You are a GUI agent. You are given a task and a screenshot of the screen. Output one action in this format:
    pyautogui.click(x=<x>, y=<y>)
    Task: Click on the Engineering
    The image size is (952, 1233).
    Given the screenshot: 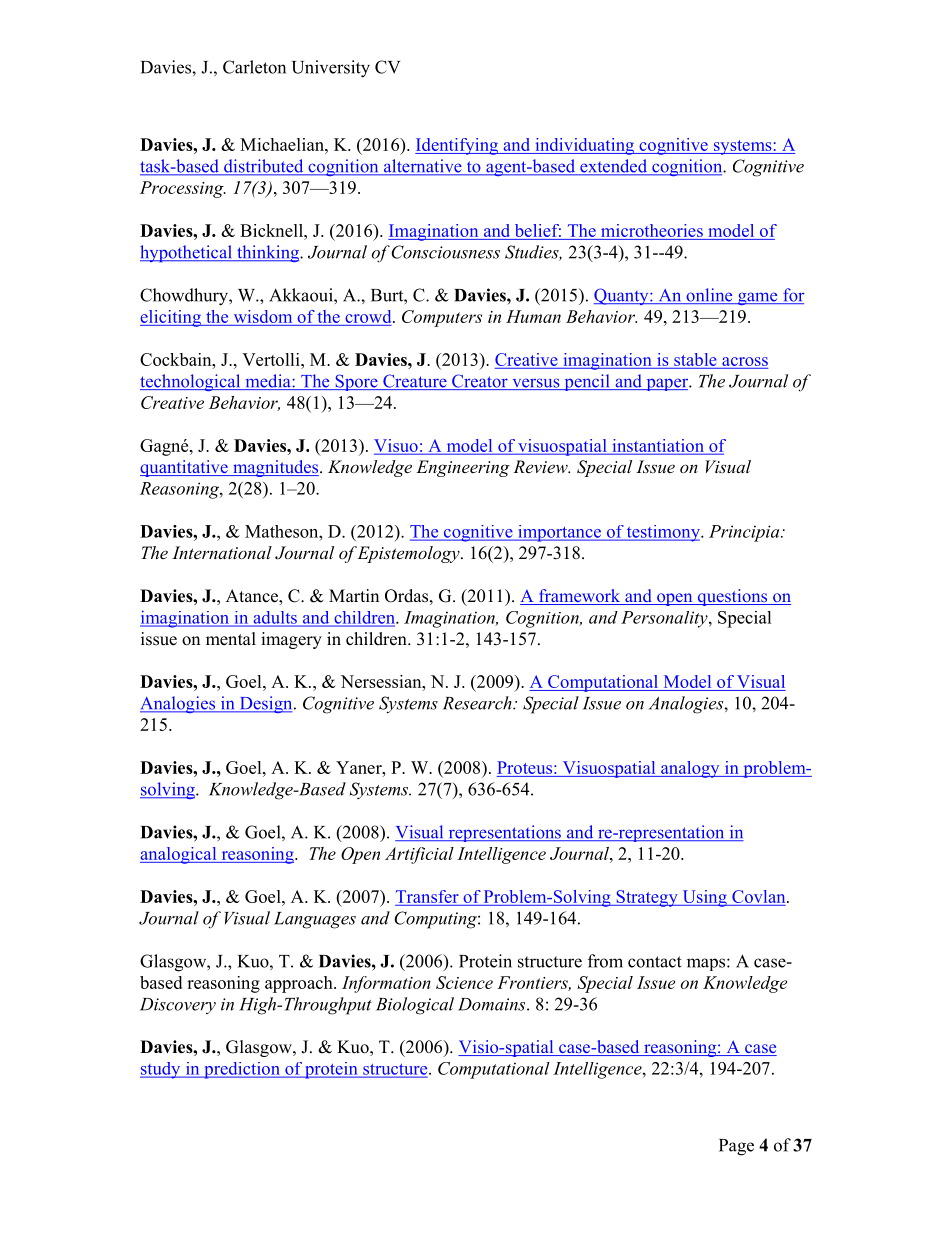 What is the action you would take?
    pyautogui.click(x=463, y=468)
